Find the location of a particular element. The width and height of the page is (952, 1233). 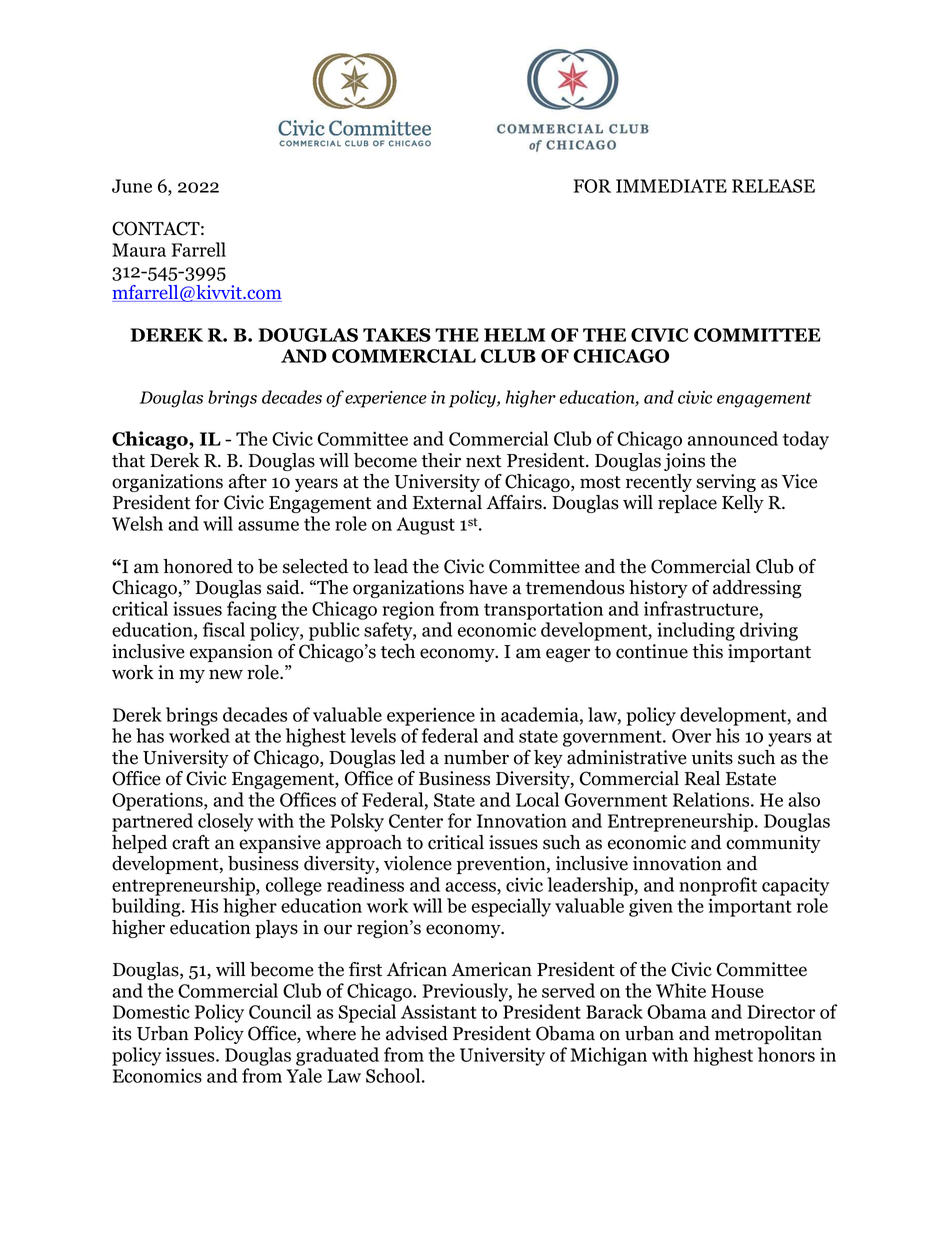

fiscal is located at coordinates (224, 629).
